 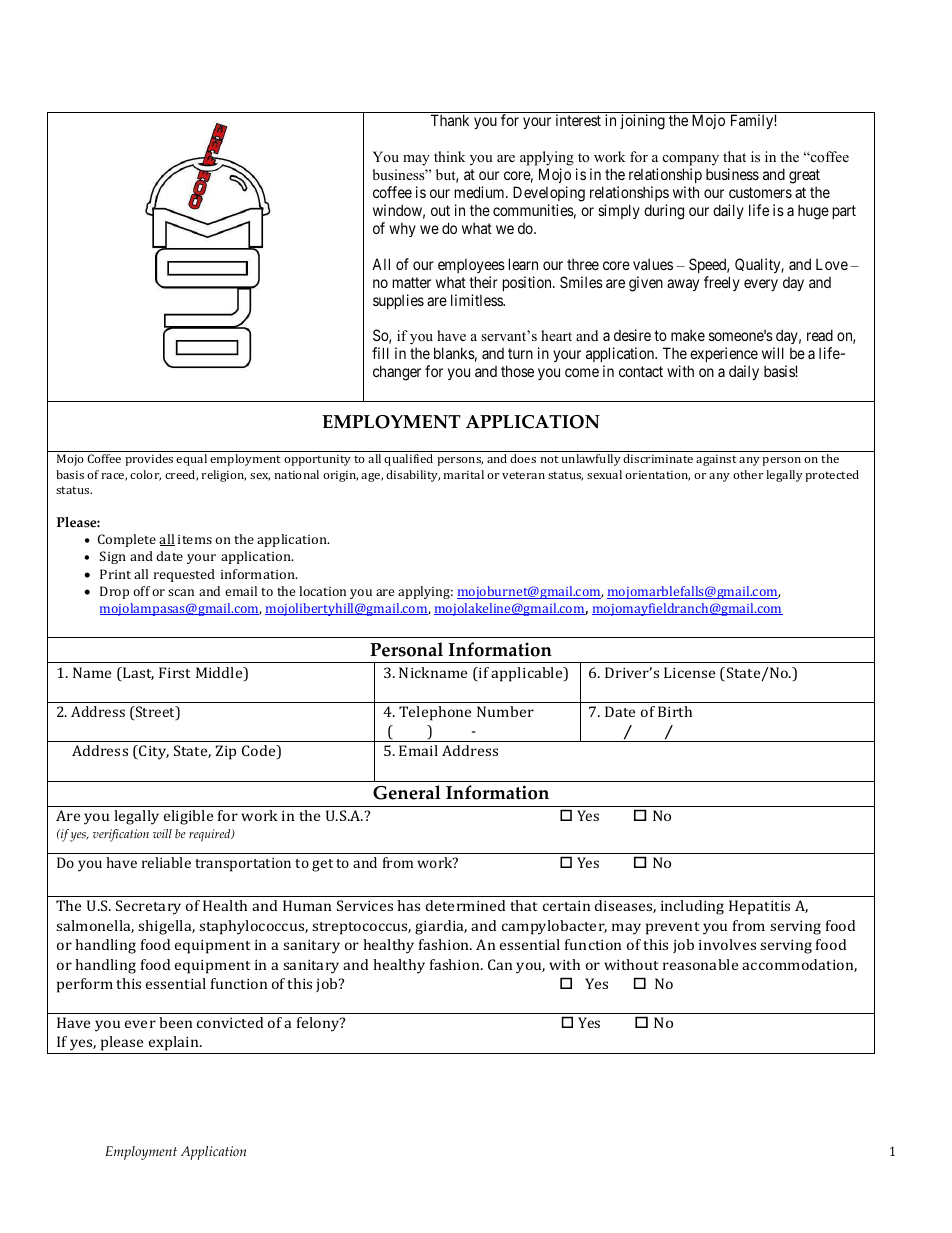 What do you see at coordinates (435, 713) in the image?
I see `Telephone` at bounding box center [435, 713].
